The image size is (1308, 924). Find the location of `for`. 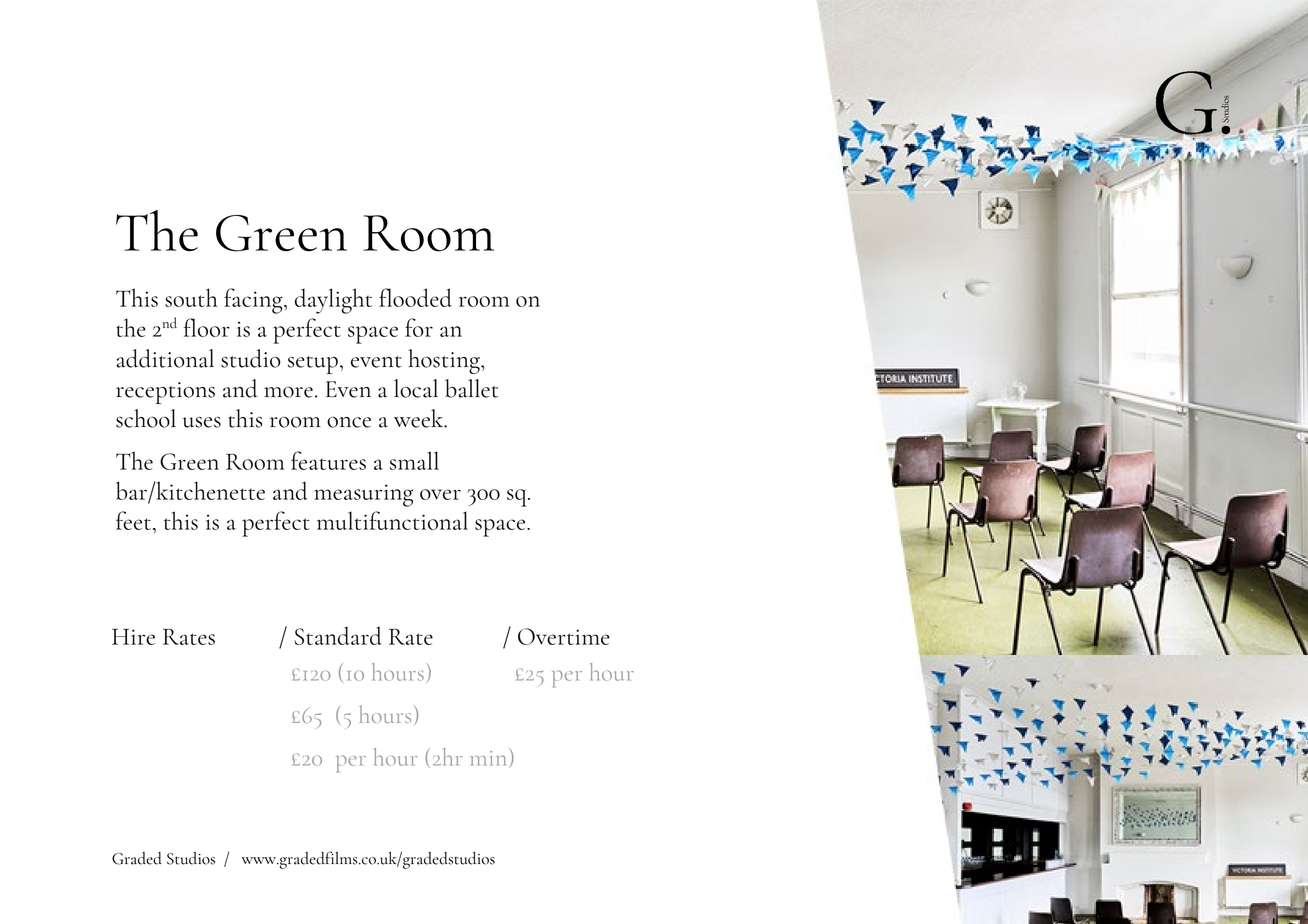

for is located at coordinates (419, 327).
